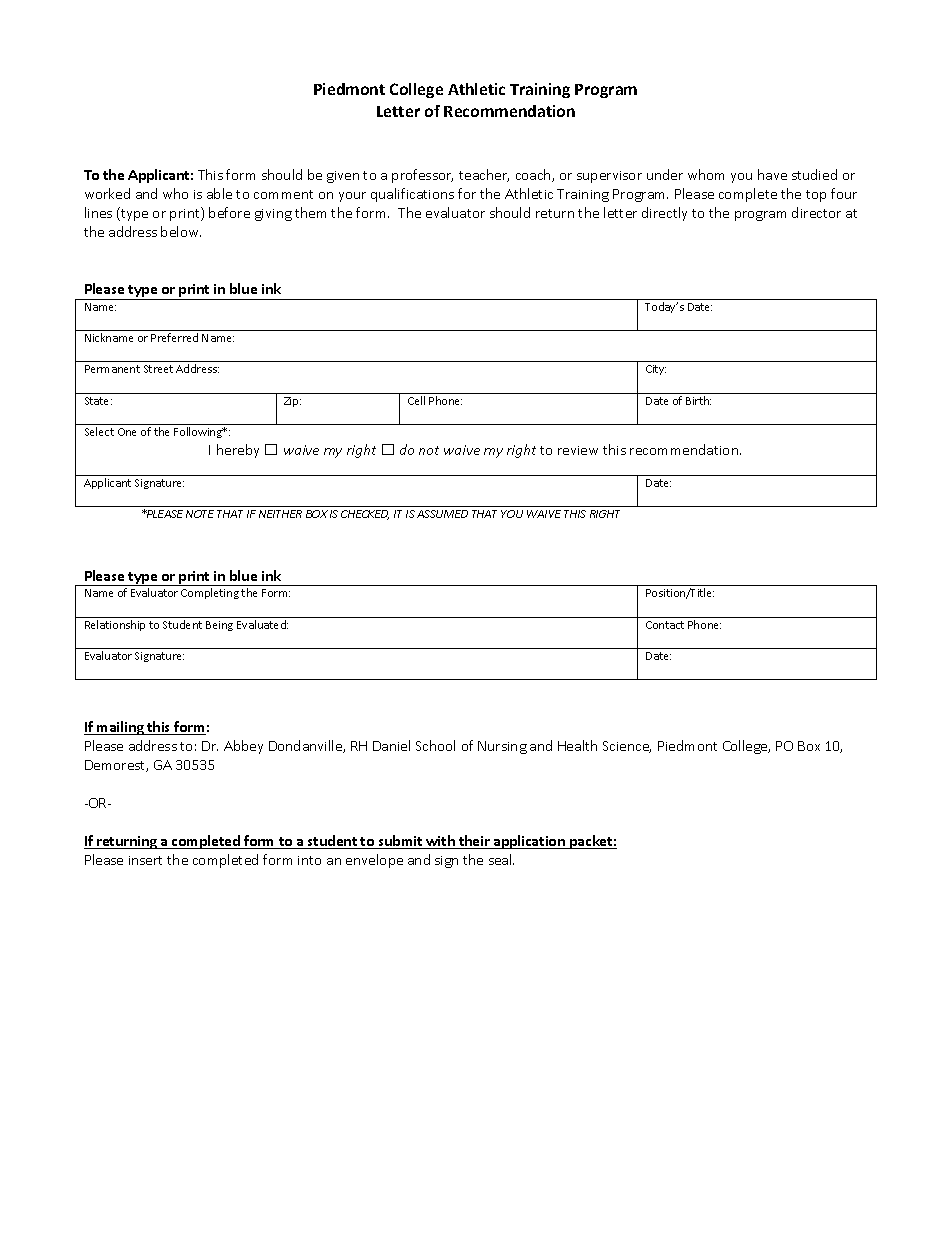 This document has width=952, height=1233. Describe the element at coordinates (578, 450) in the document. I see `review` at that location.
